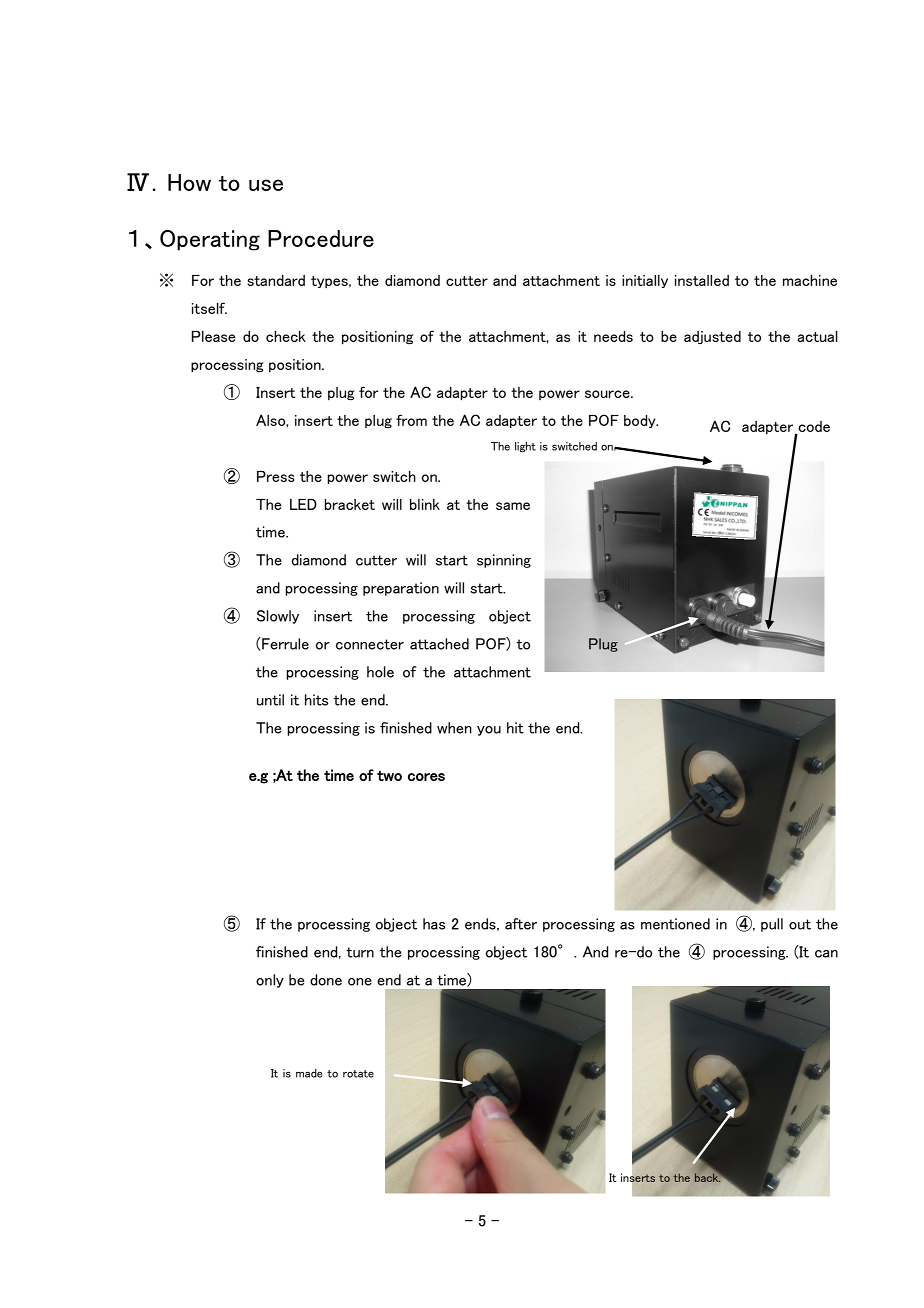 The width and height of the document is (924, 1308). I want to click on use, so click(266, 185).
